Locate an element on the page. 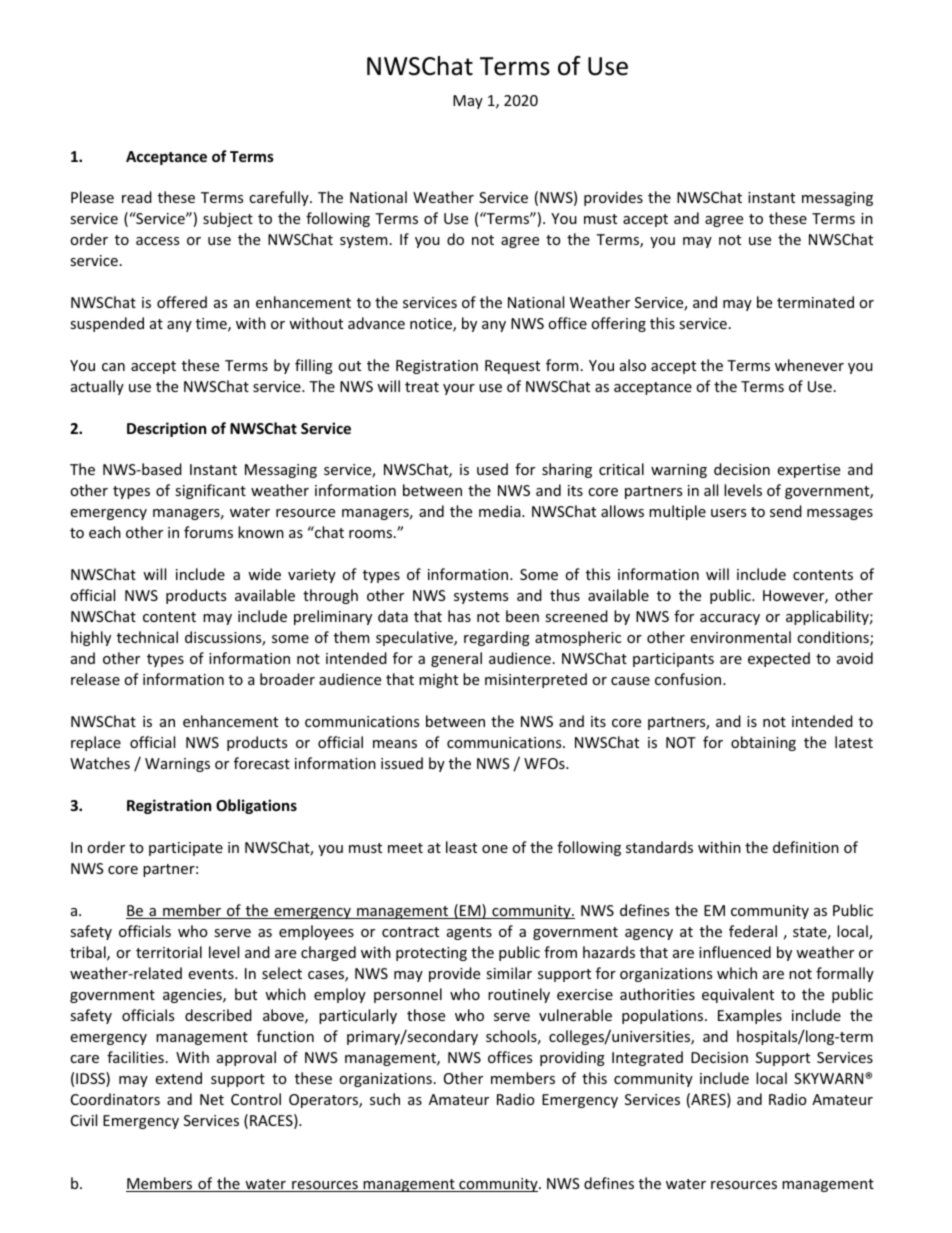 The width and height of the page is (952, 1233). notice is located at coordinates (432, 325).
